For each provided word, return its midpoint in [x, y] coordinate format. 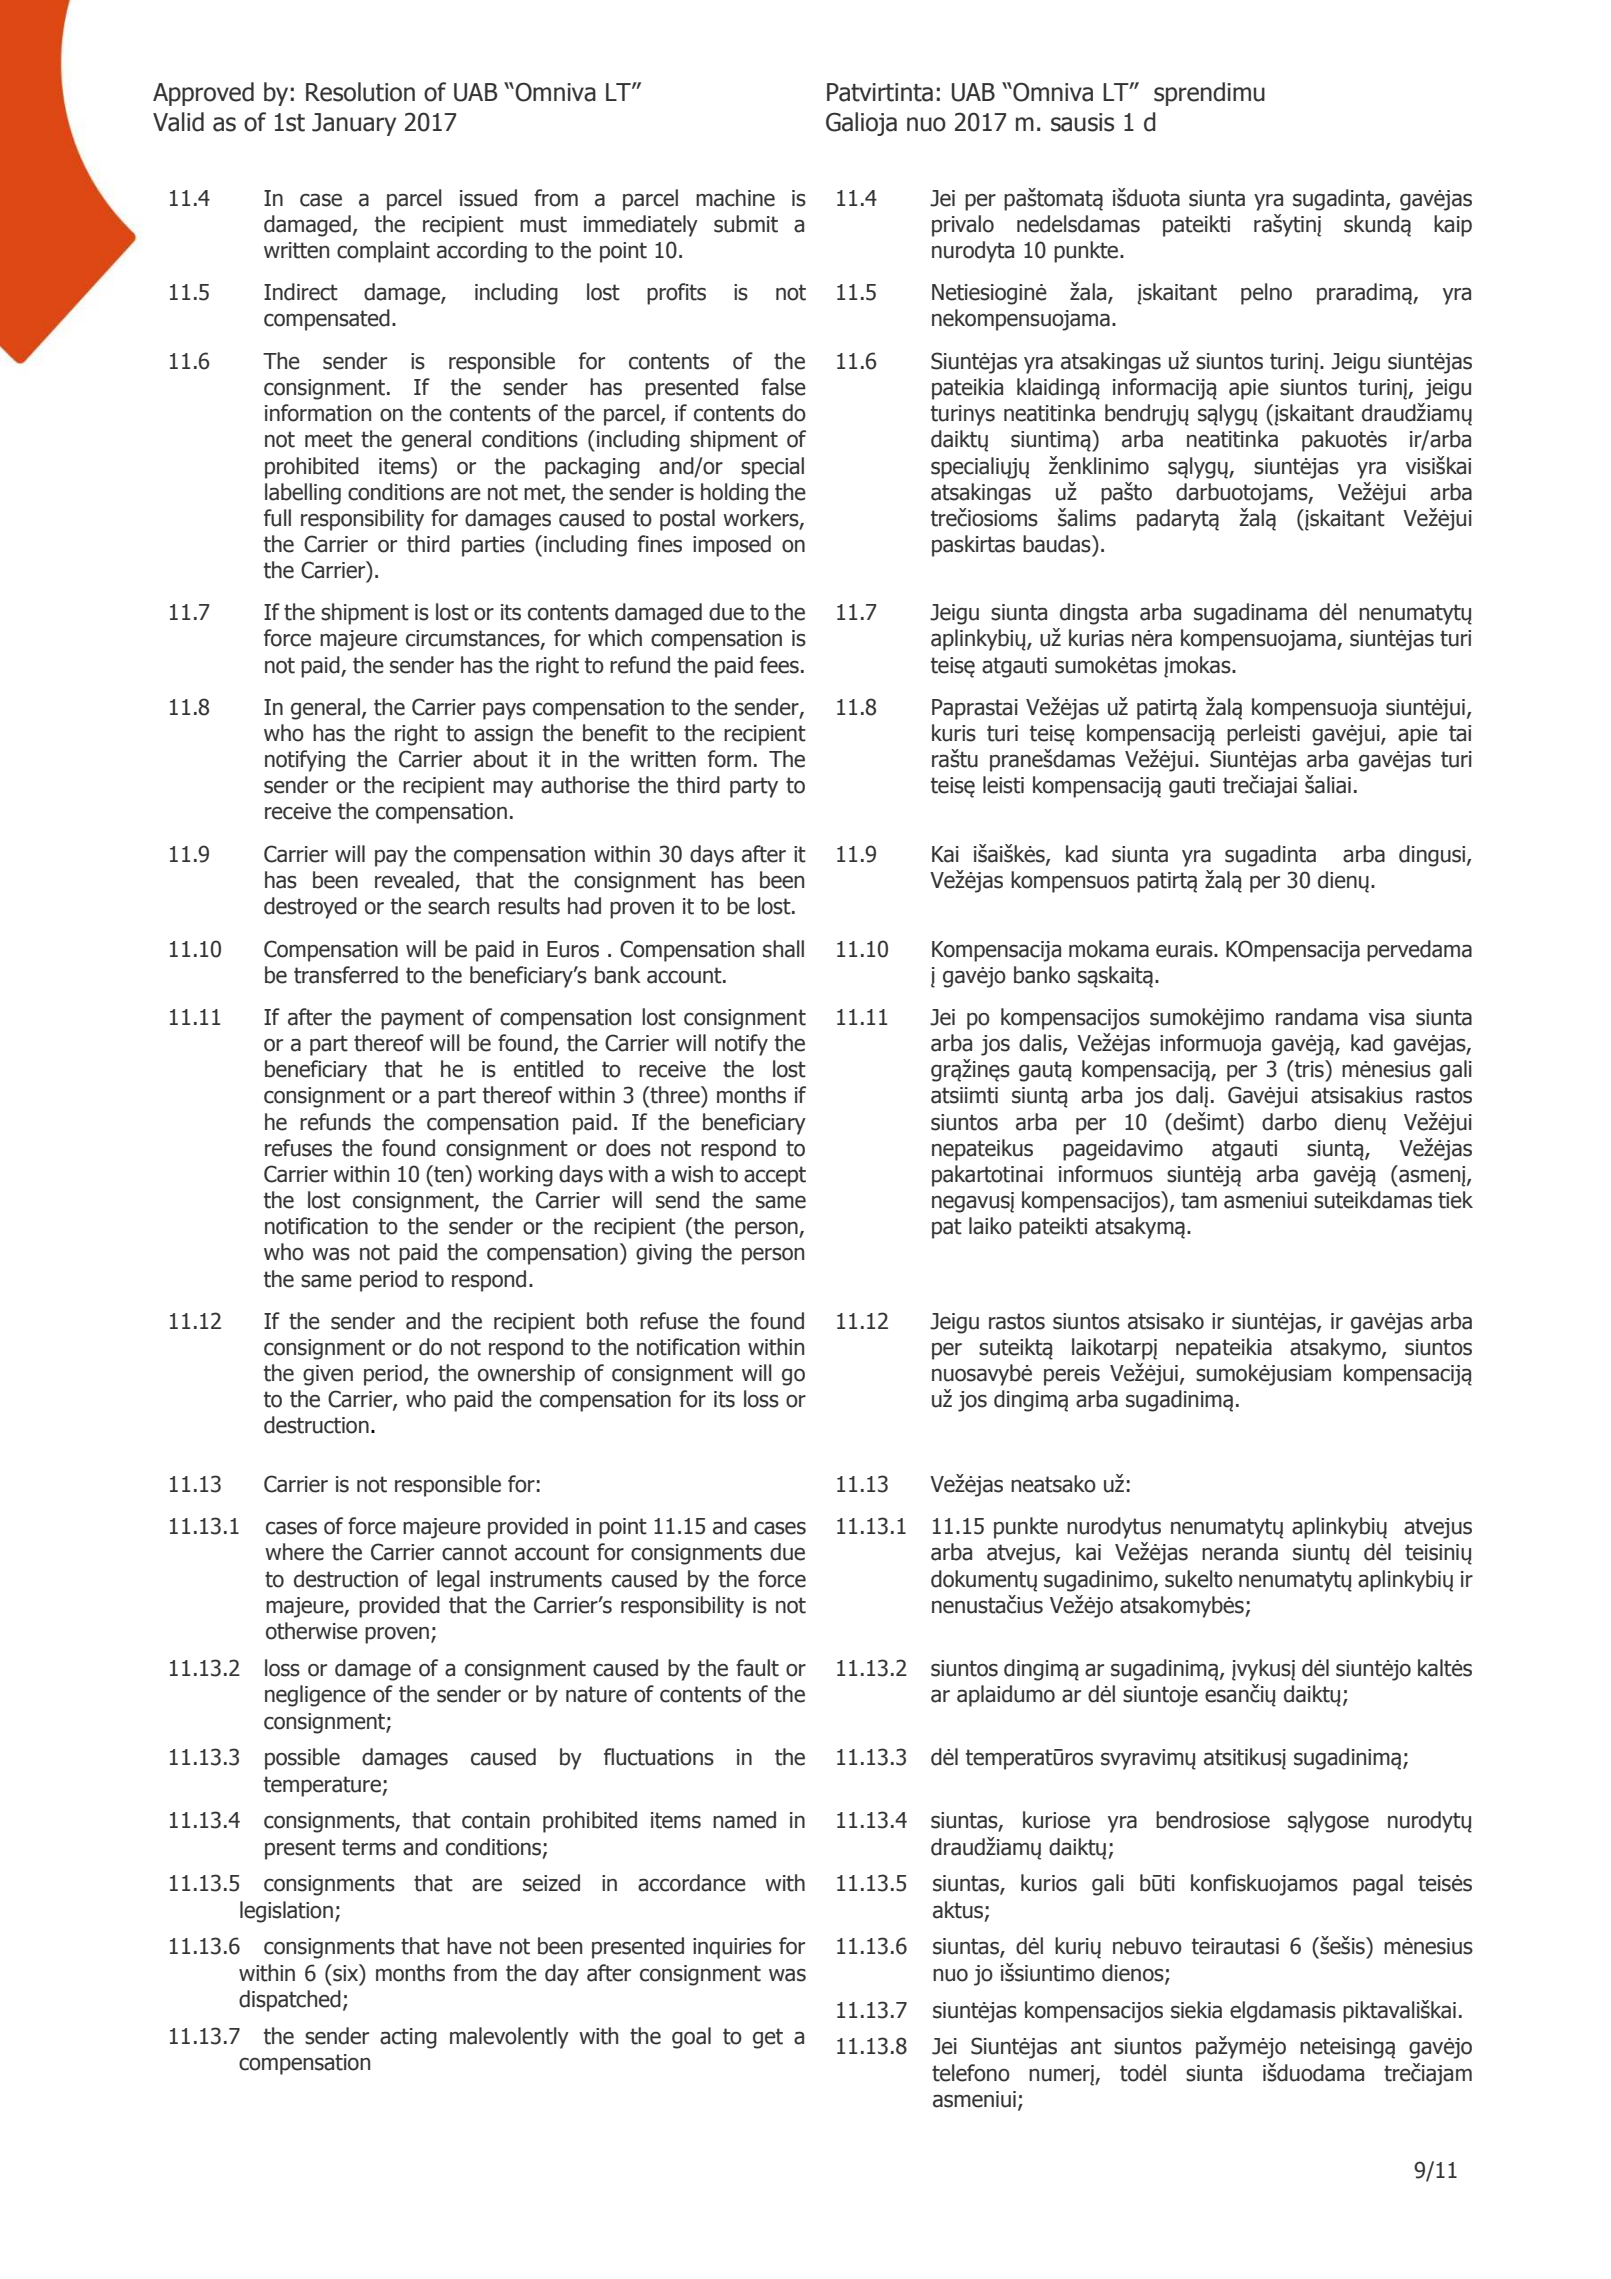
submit [746, 224]
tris [1309, 1069]
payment [422, 1019]
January [354, 124]
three [675, 1095]
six [346, 1973]
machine [735, 198]
